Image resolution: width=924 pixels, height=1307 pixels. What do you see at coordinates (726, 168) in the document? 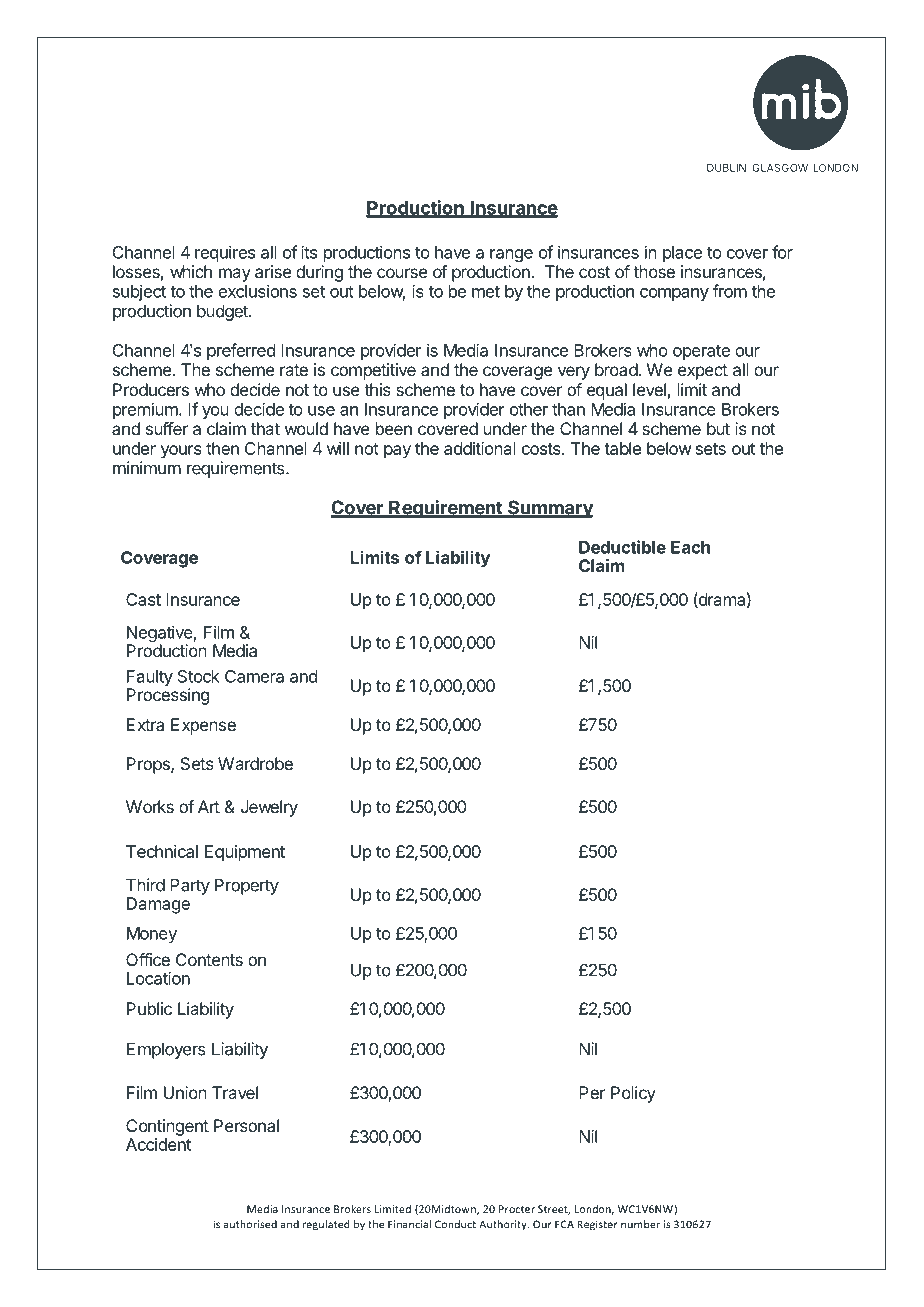
I see `DUBLIN` at bounding box center [726, 168].
